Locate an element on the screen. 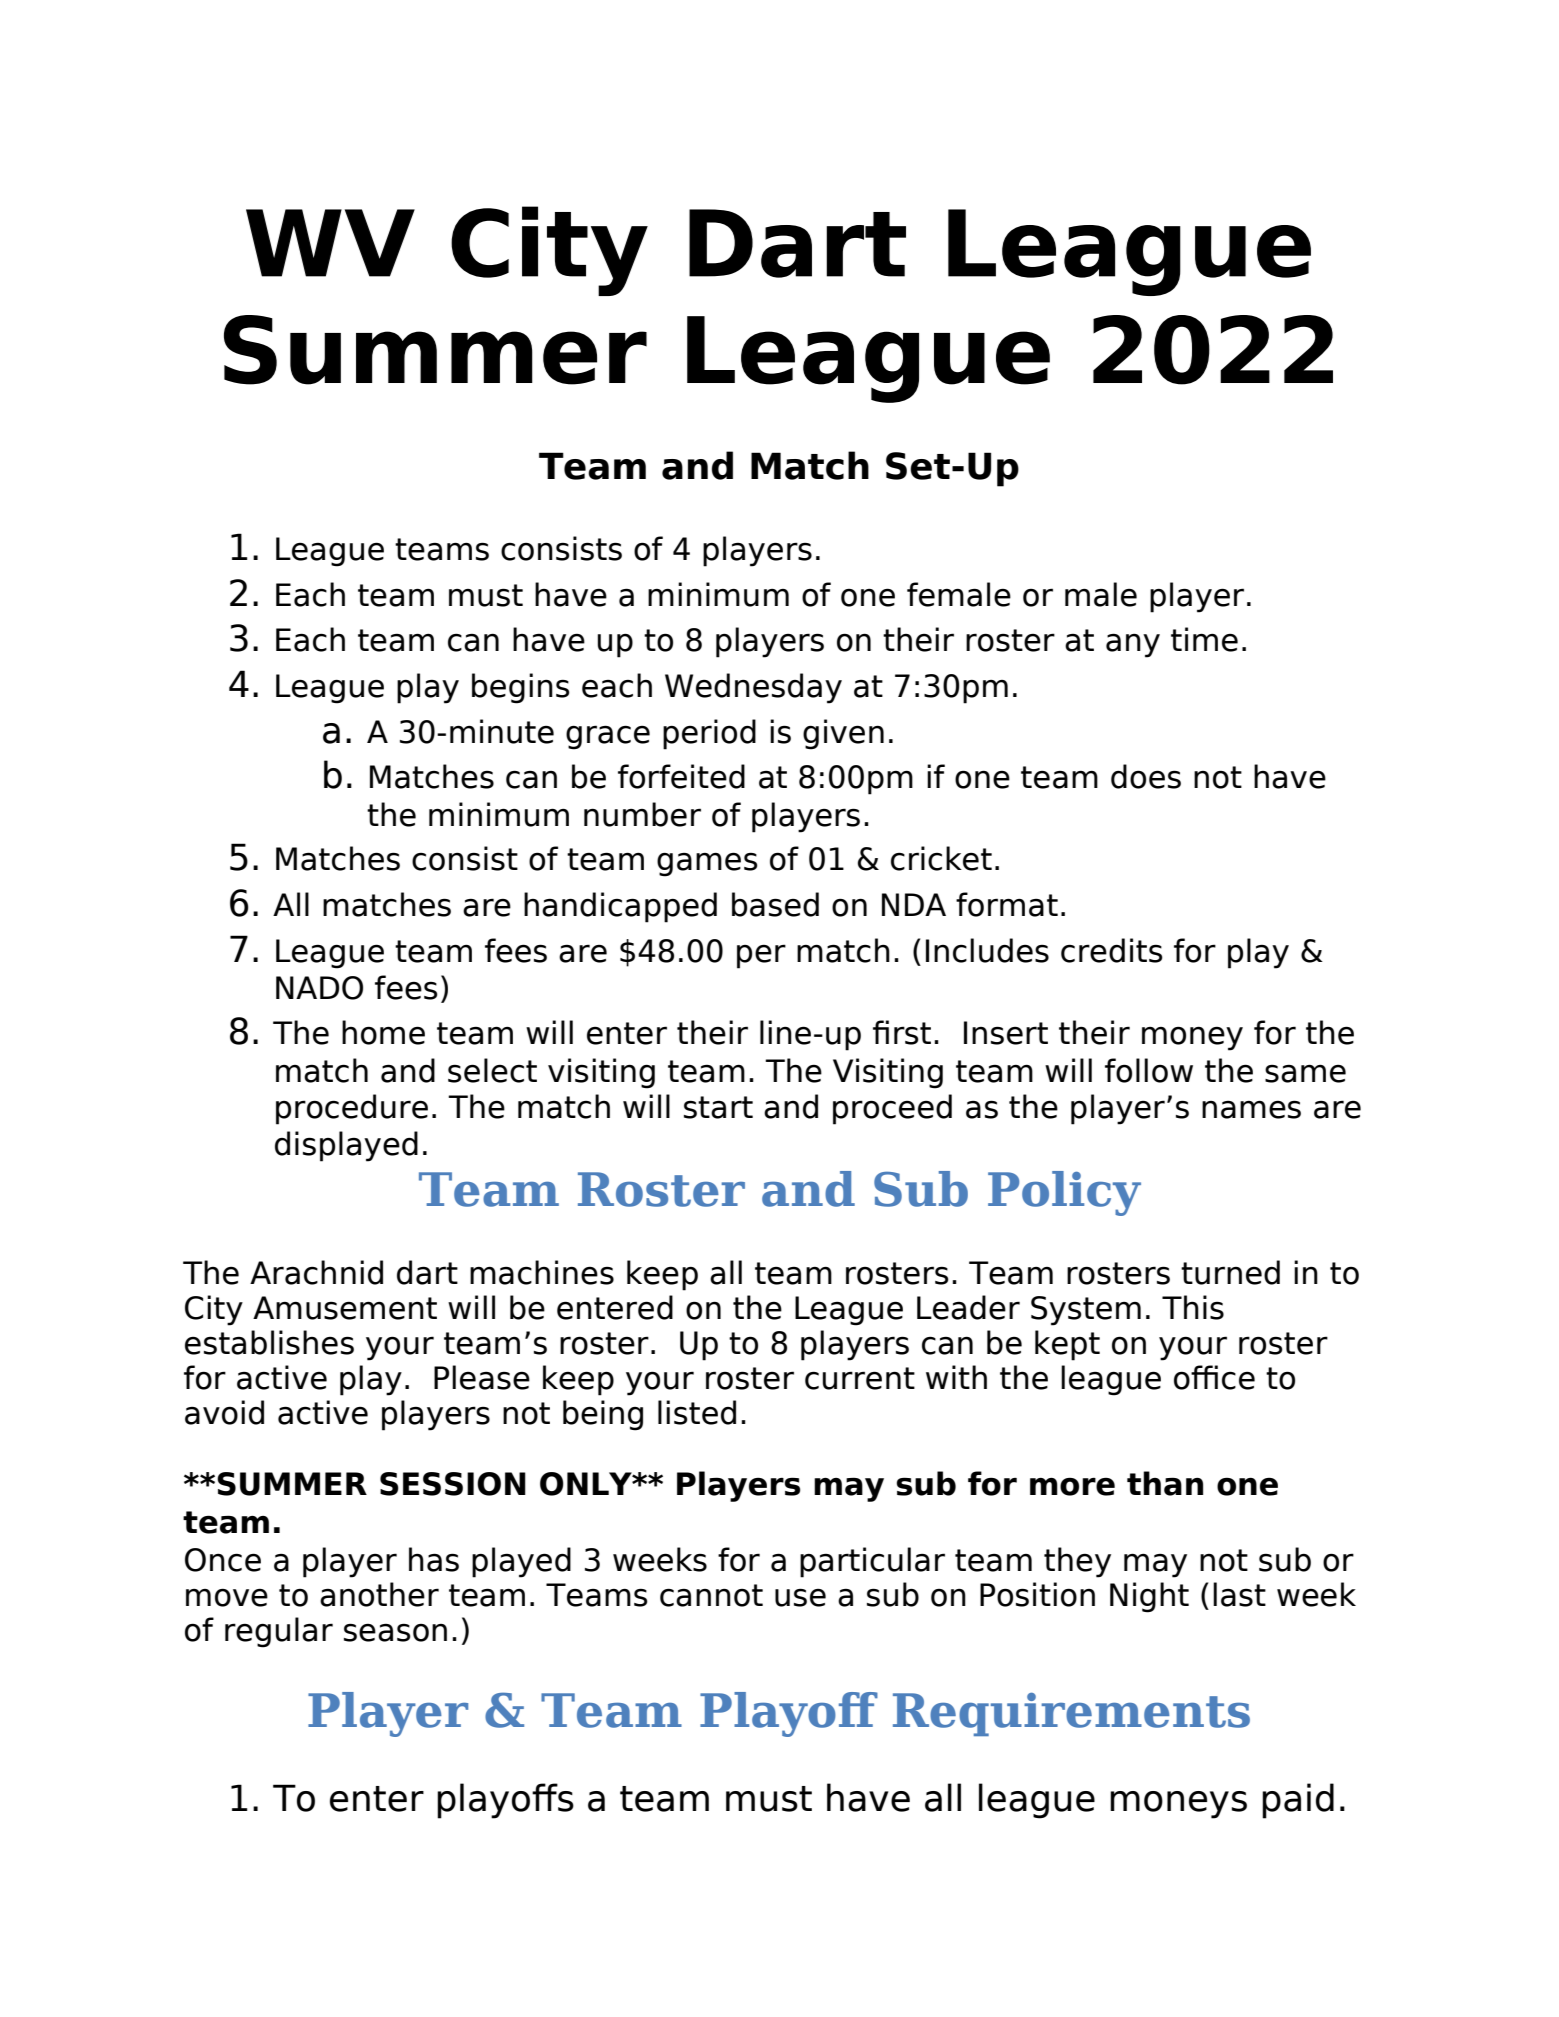 This screenshot has height=2017, width=1559. season is located at coordinates (395, 1632).
